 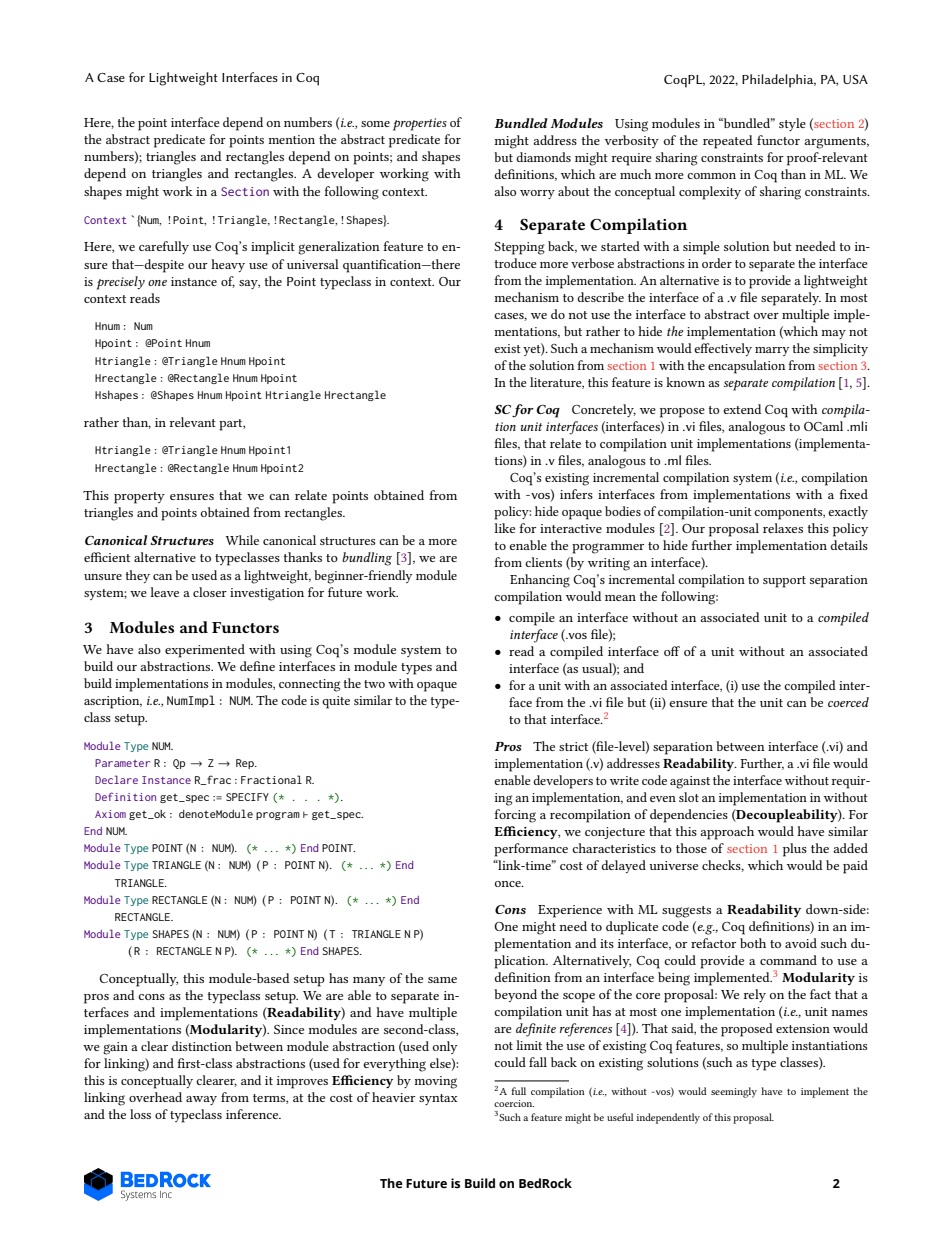 What do you see at coordinates (540, 581) in the document?
I see `Enhancing` at bounding box center [540, 581].
